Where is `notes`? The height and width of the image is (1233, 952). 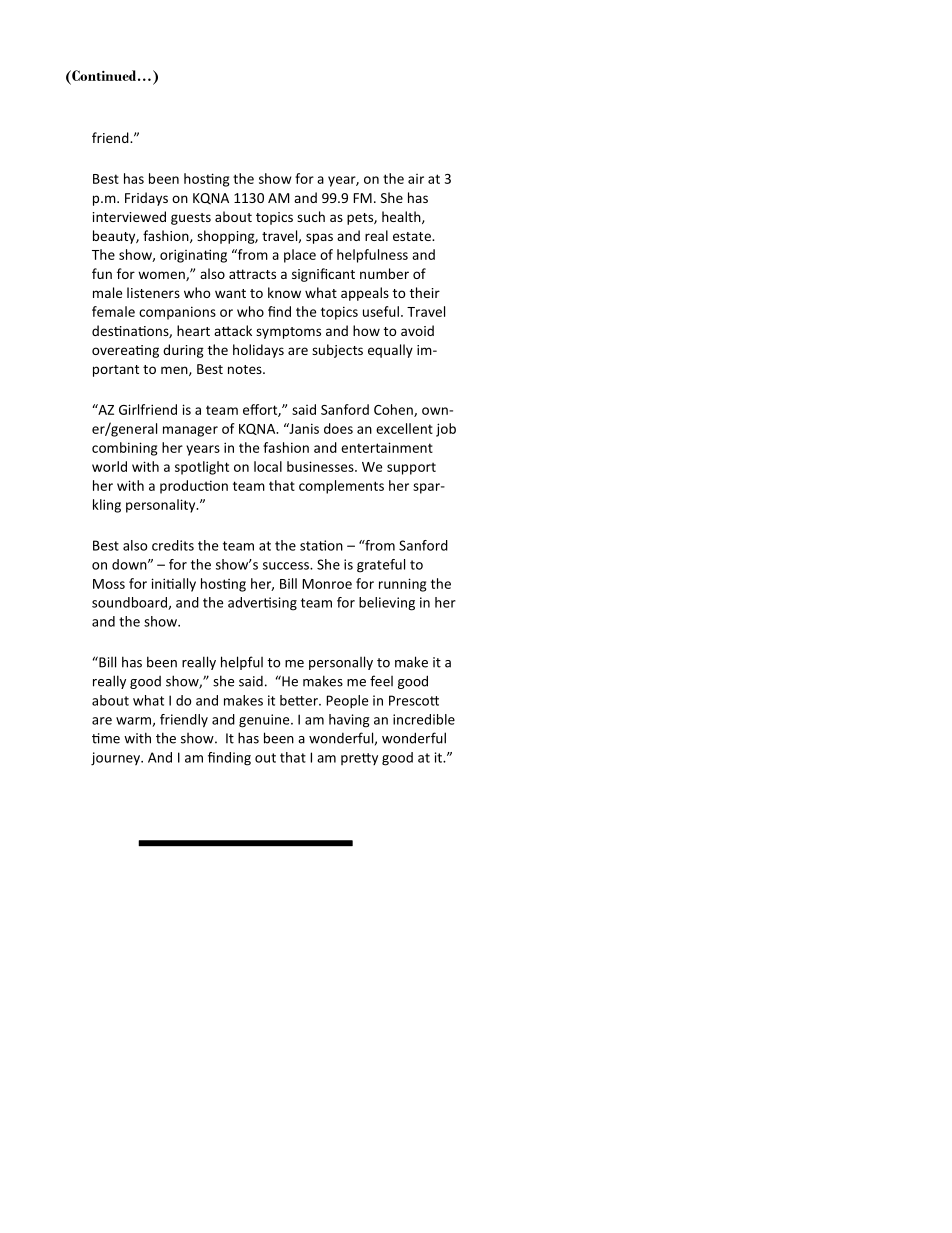
notes is located at coordinates (246, 369).
